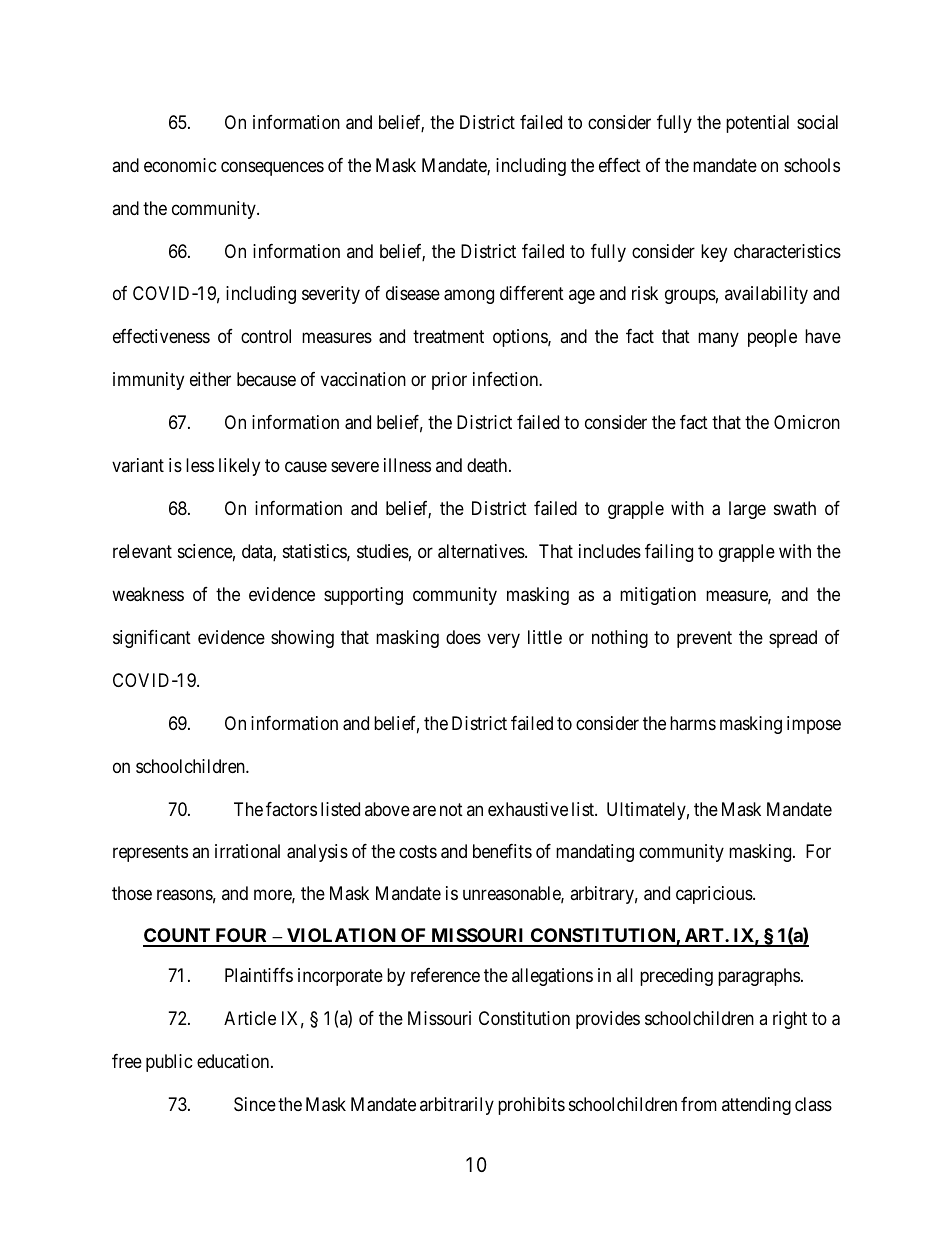 The height and width of the image is (1233, 952). Describe the element at coordinates (424, 811) in the image. I see `are` at that location.
